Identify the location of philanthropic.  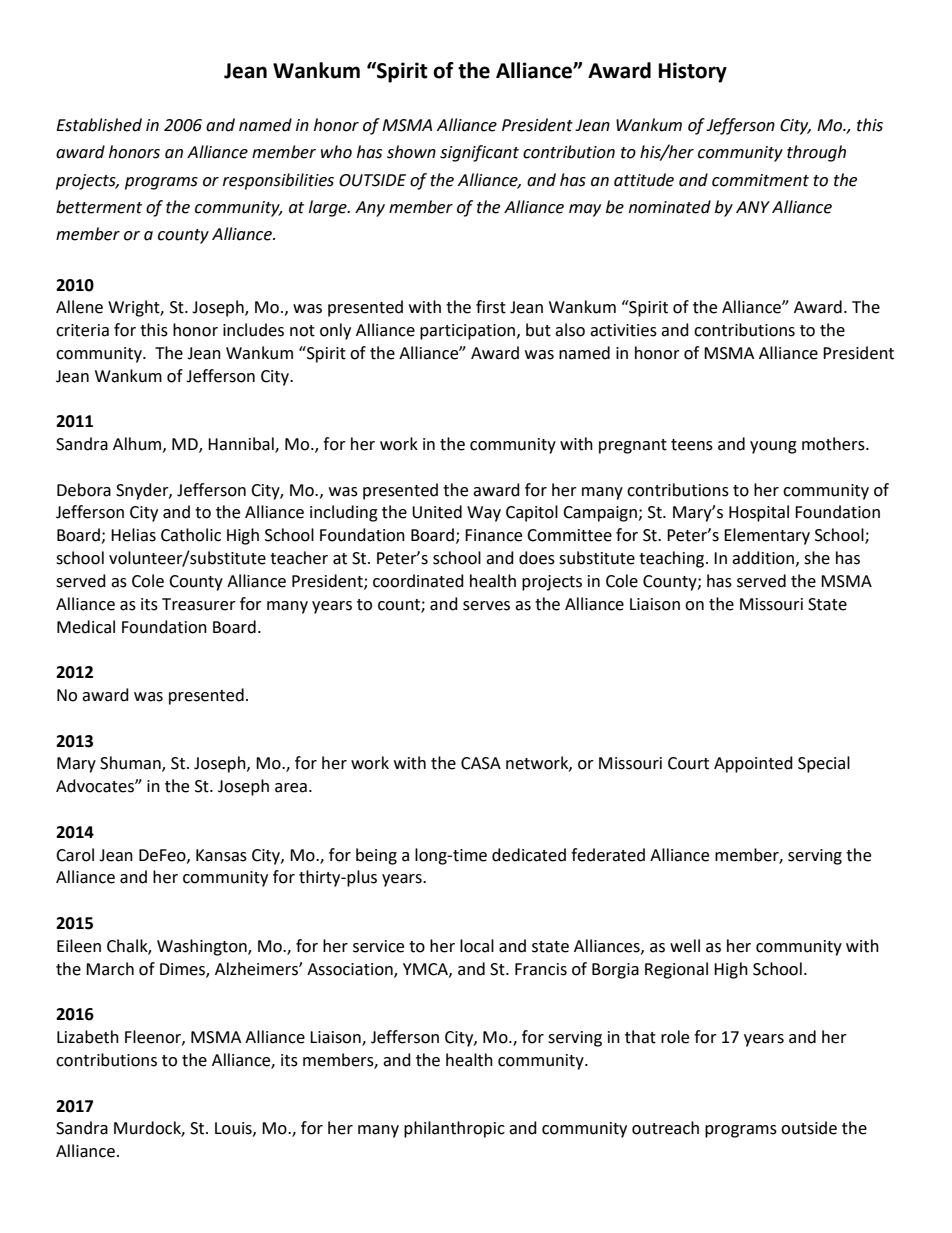
(454, 1129).
